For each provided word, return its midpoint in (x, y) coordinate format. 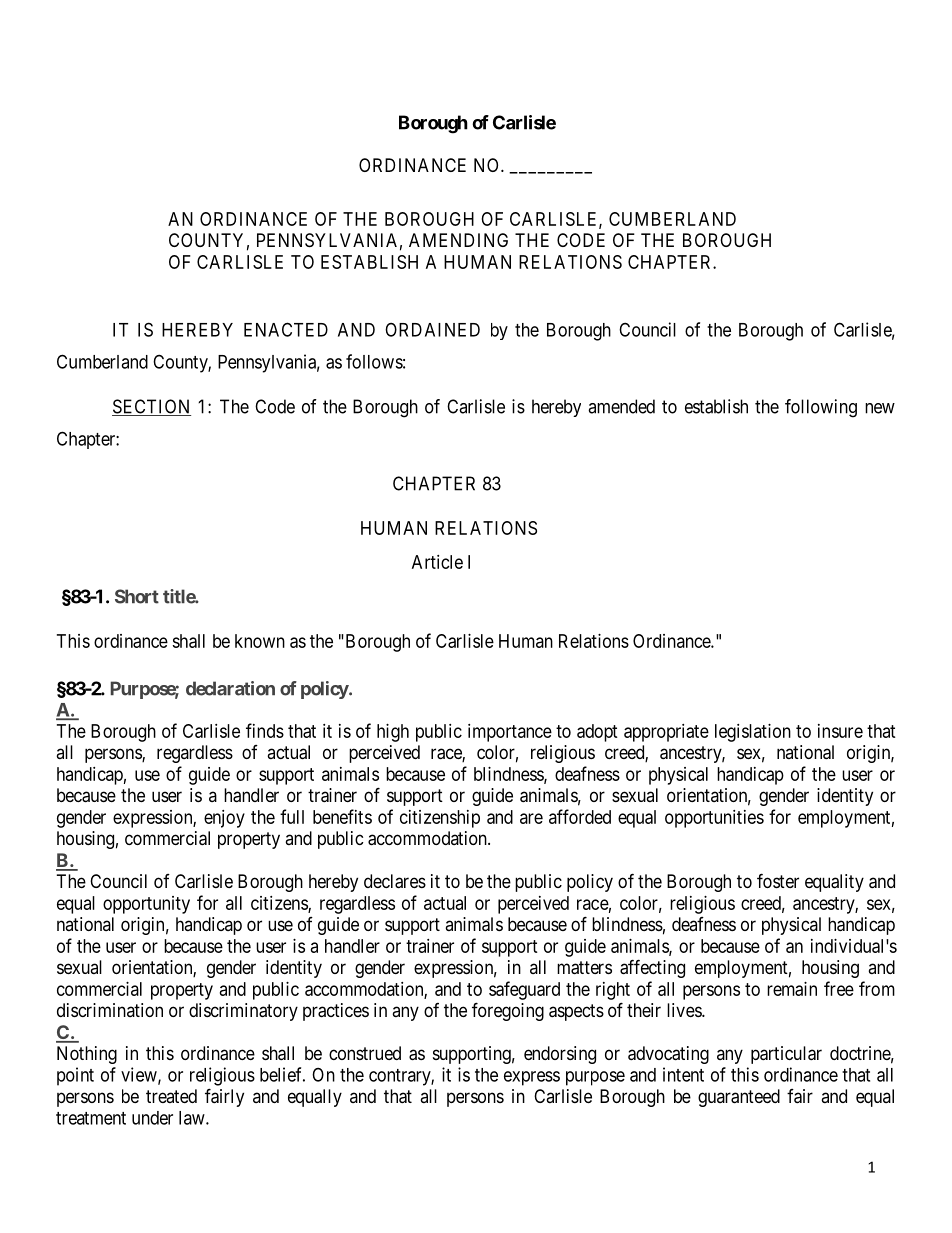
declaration (230, 688)
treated (171, 1096)
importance (510, 733)
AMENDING (458, 240)
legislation (753, 733)
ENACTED (286, 329)
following (821, 408)
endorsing (560, 1055)
